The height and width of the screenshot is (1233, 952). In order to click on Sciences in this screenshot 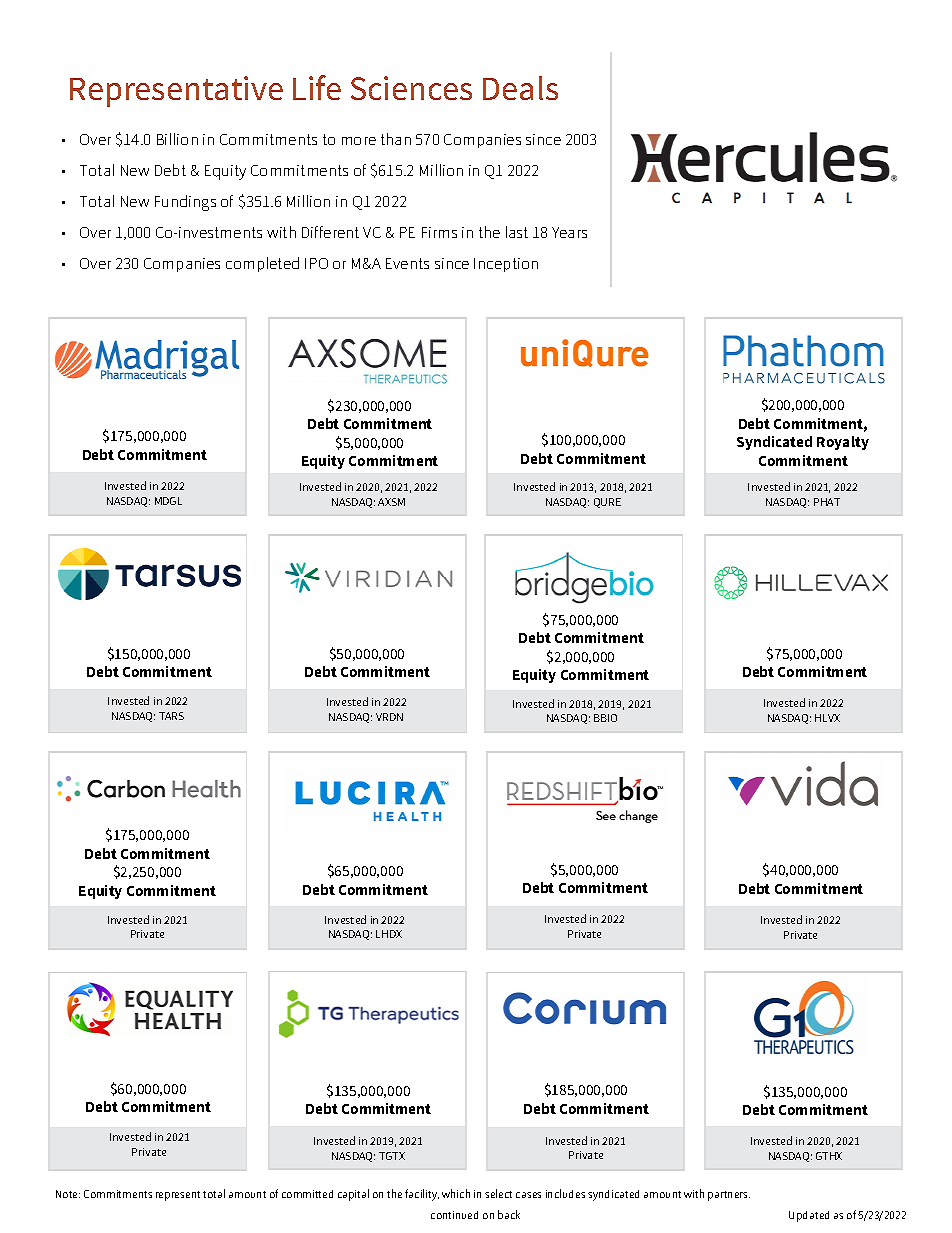, I will do `click(411, 88)`.
